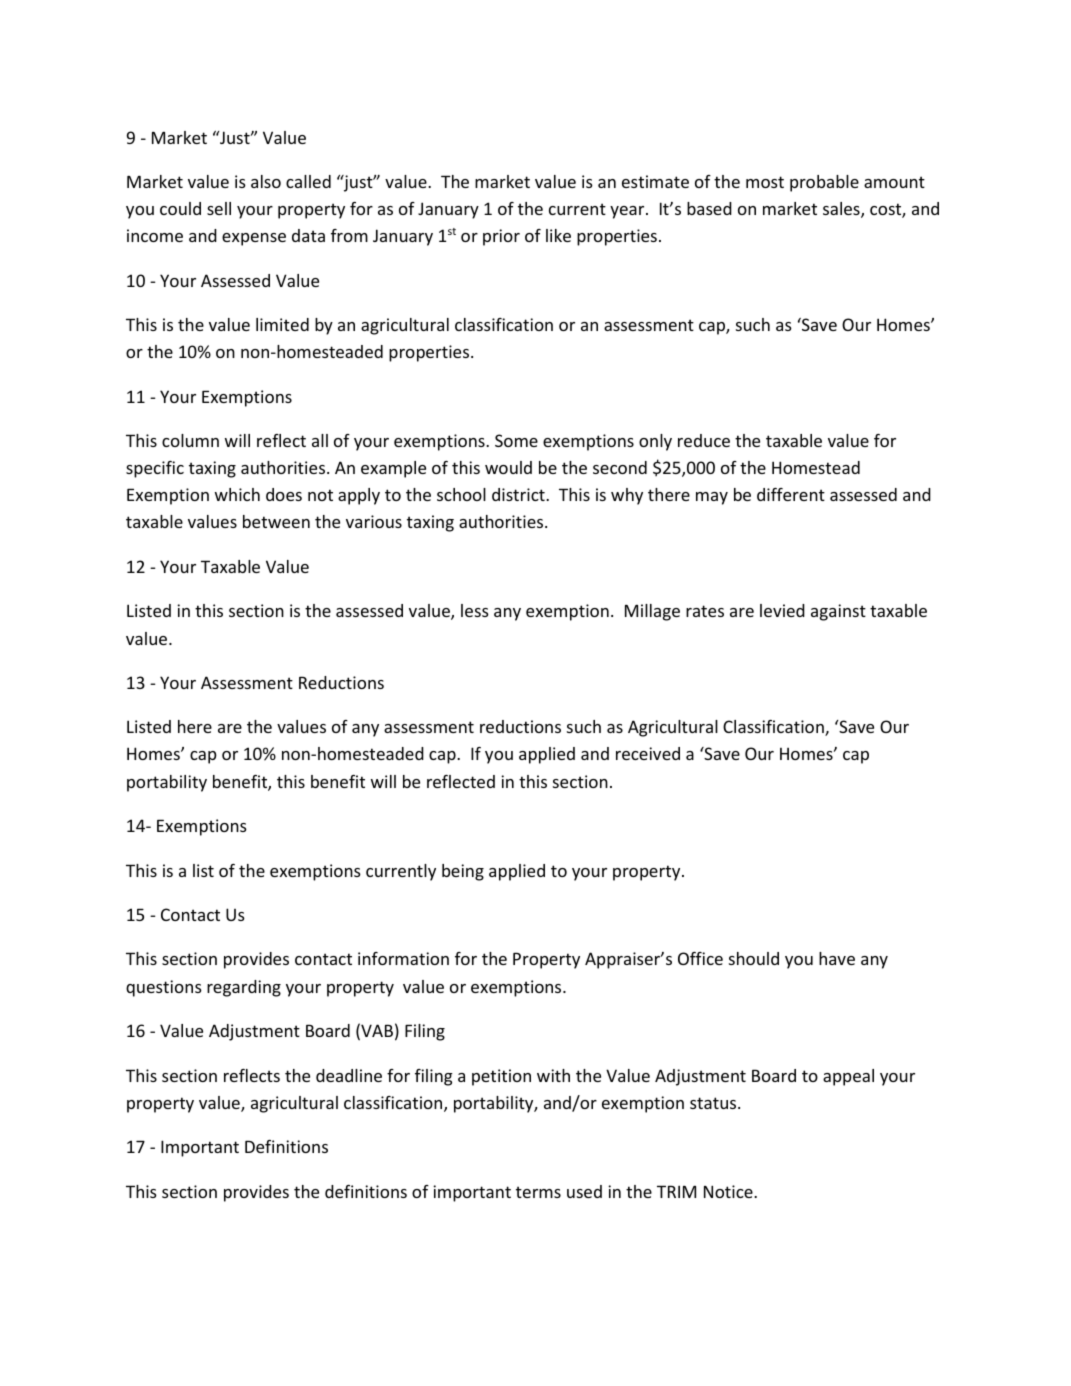 This document has height=1386, width=1071. What do you see at coordinates (244, 988) in the document?
I see `regarding` at bounding box center [244, 988].
